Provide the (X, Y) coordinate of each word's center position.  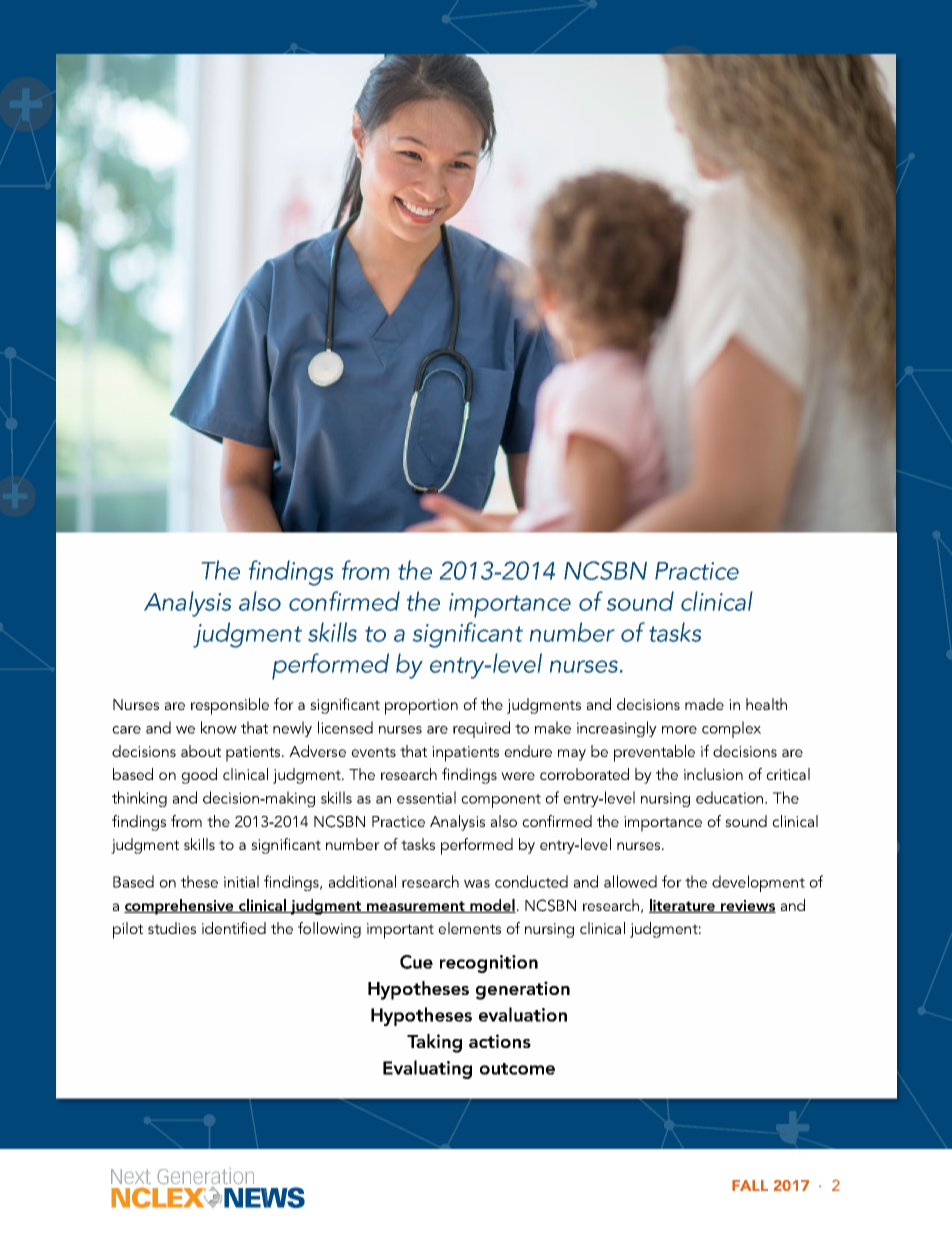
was (477, 884)
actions (500, 1041)
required (481, 729)
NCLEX (159, 1197)
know (219, 727)
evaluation (523, 1014)
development (758, 883)
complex (731, 729)
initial (241, 881)
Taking (434, 1043)
